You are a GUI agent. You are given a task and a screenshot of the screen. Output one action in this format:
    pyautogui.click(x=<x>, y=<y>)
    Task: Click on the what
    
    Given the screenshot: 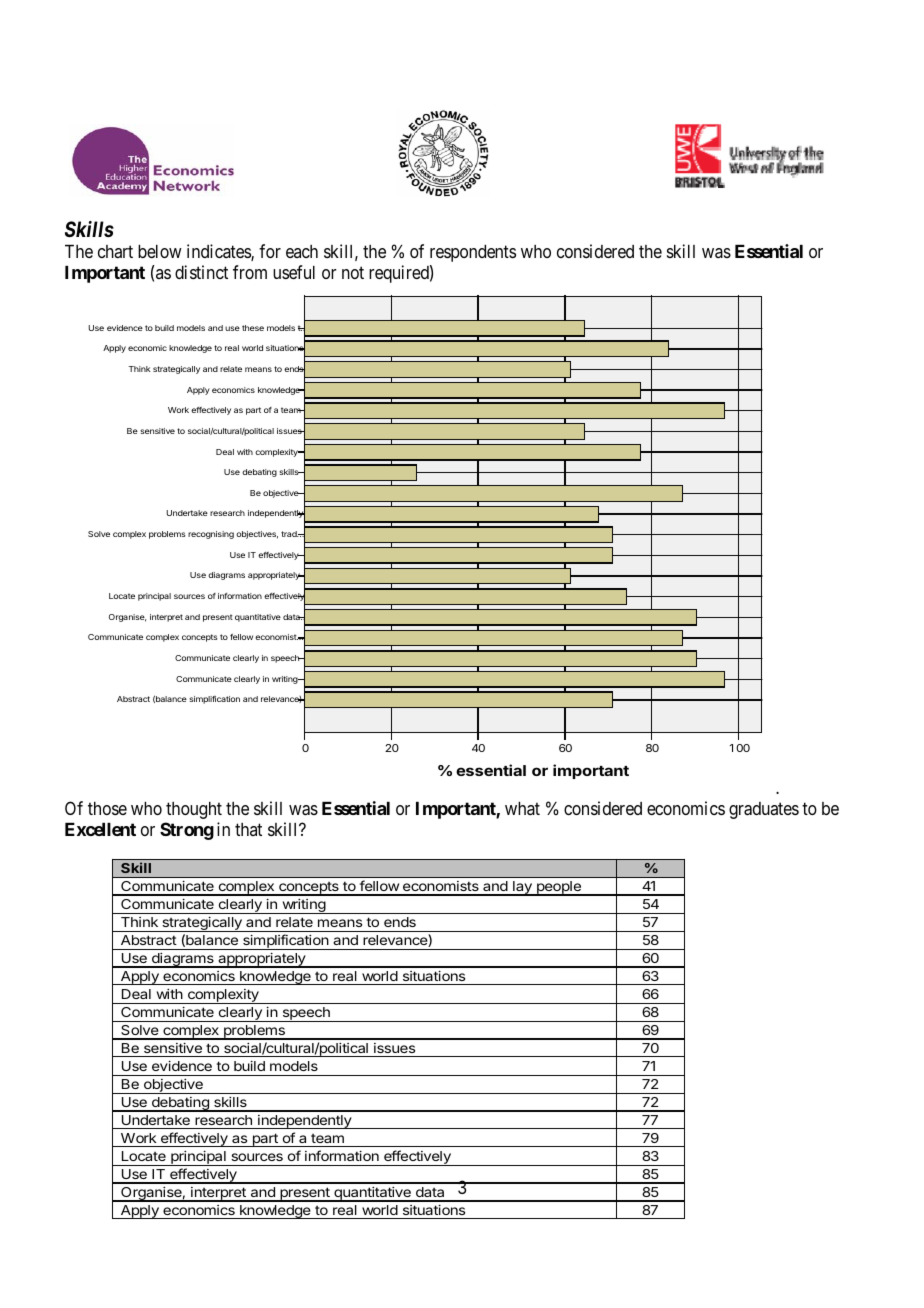 What is the action you would take?
    pyautogui.click(x=522, y=808)
